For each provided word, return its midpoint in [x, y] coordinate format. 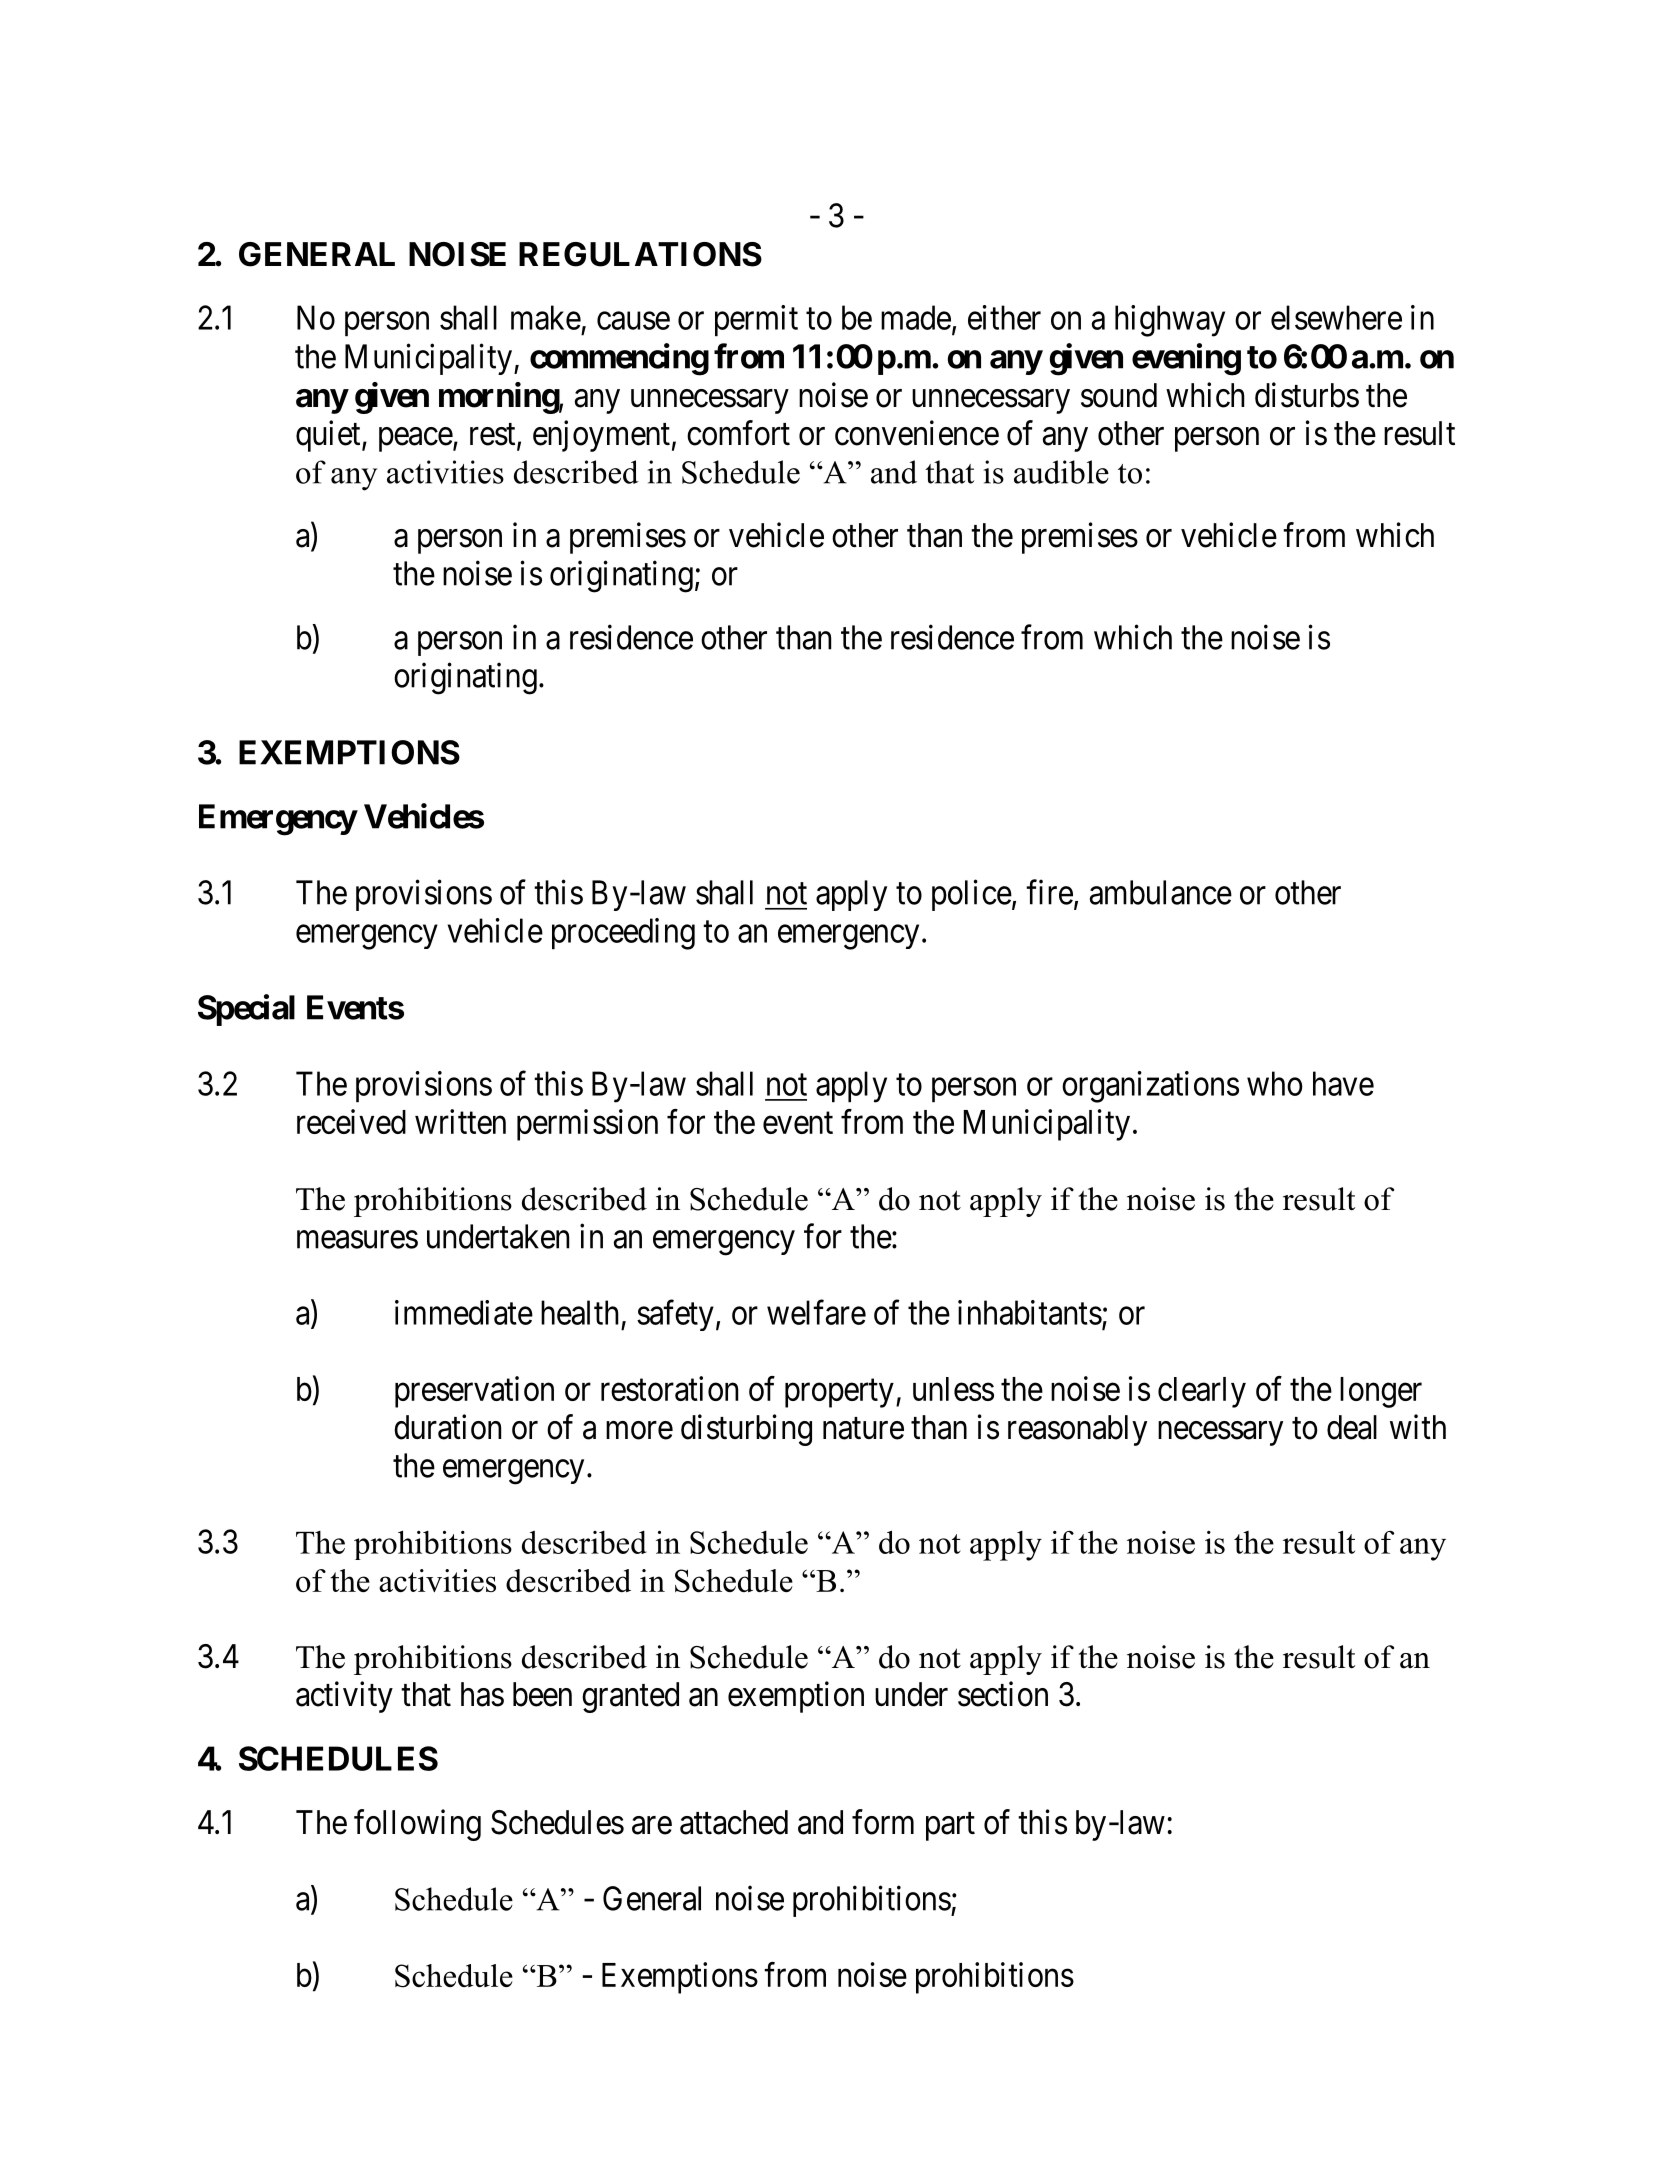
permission [587, 1125]
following [417, 1825]
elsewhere [1336, 317]
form [883, 1822]
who [1275, 1083]
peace [416, 440]
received [351, 1121]
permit [756, 320]
